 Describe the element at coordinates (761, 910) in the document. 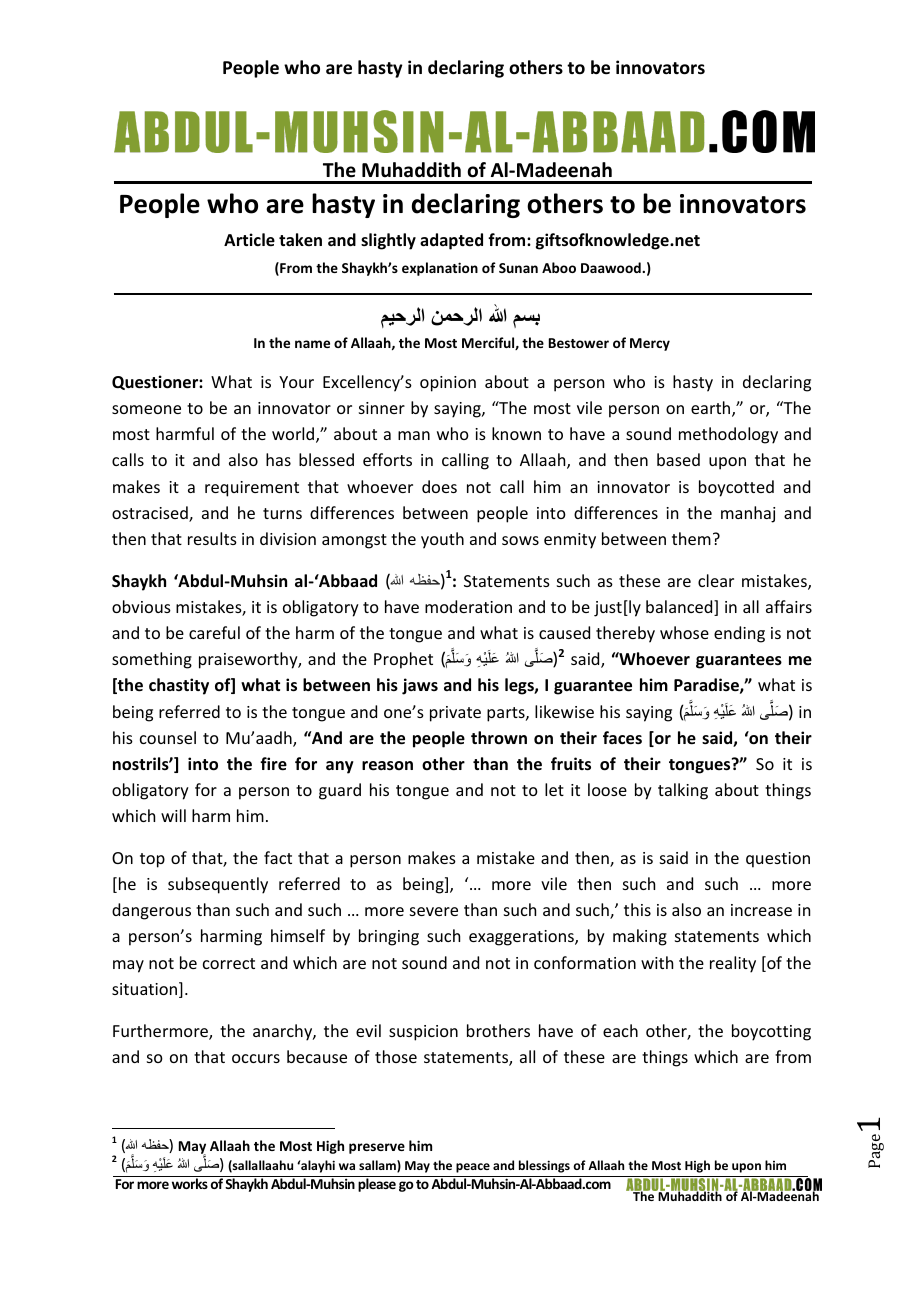

I see `increase` at that location.
